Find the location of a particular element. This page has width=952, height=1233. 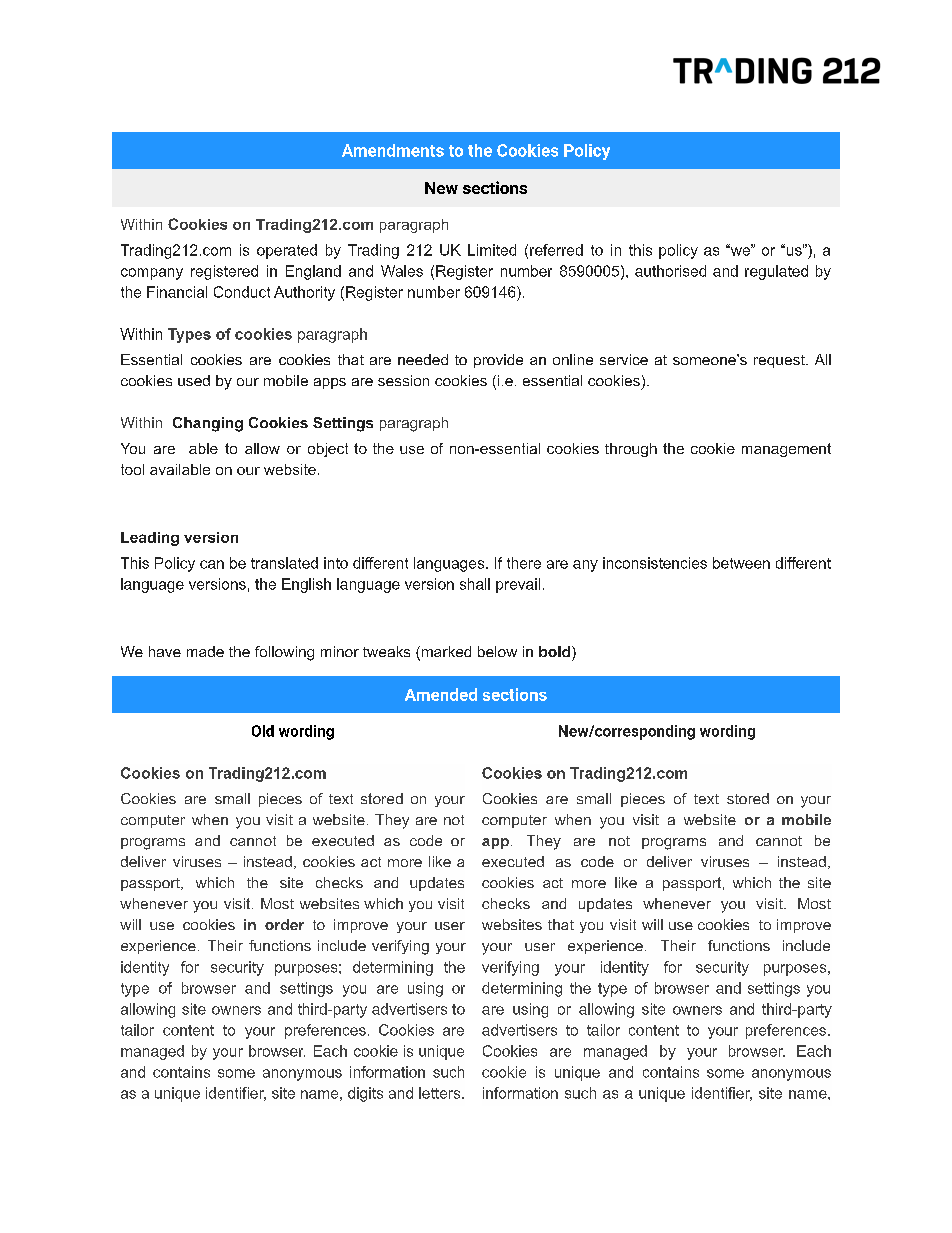

bold is located at coordinates (554, 651).
